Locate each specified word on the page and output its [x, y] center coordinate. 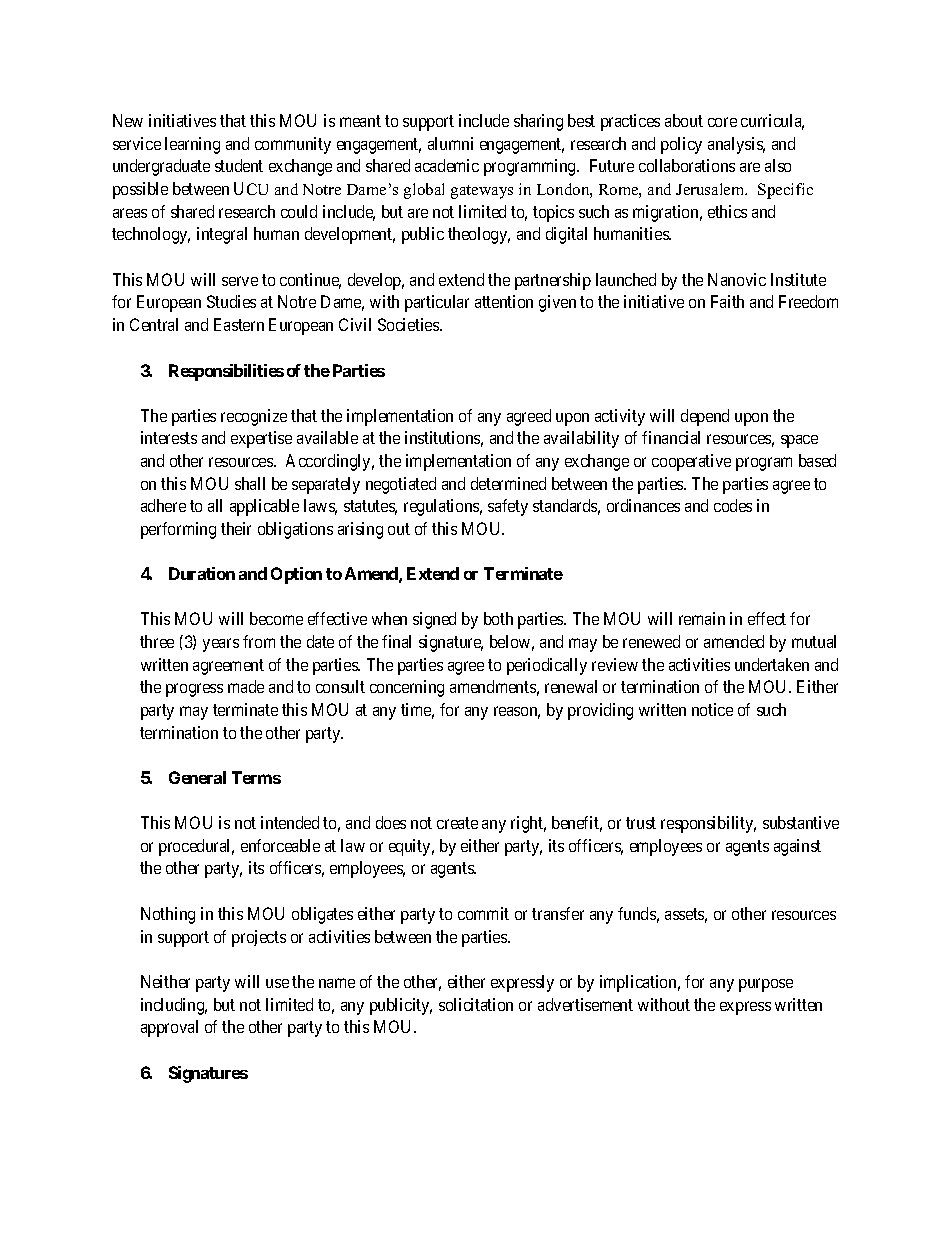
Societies [409, 324]
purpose [766, 985]
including [174, 1006]
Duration [202, 573]
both [498, 618]
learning [192, 145]
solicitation [476, 1004]
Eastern [239, 324]
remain [702, 618]
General [197, 777]
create [457, 823]
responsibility [708, 824]
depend [705, 417]
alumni [450, 143]
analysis [736, 145]
